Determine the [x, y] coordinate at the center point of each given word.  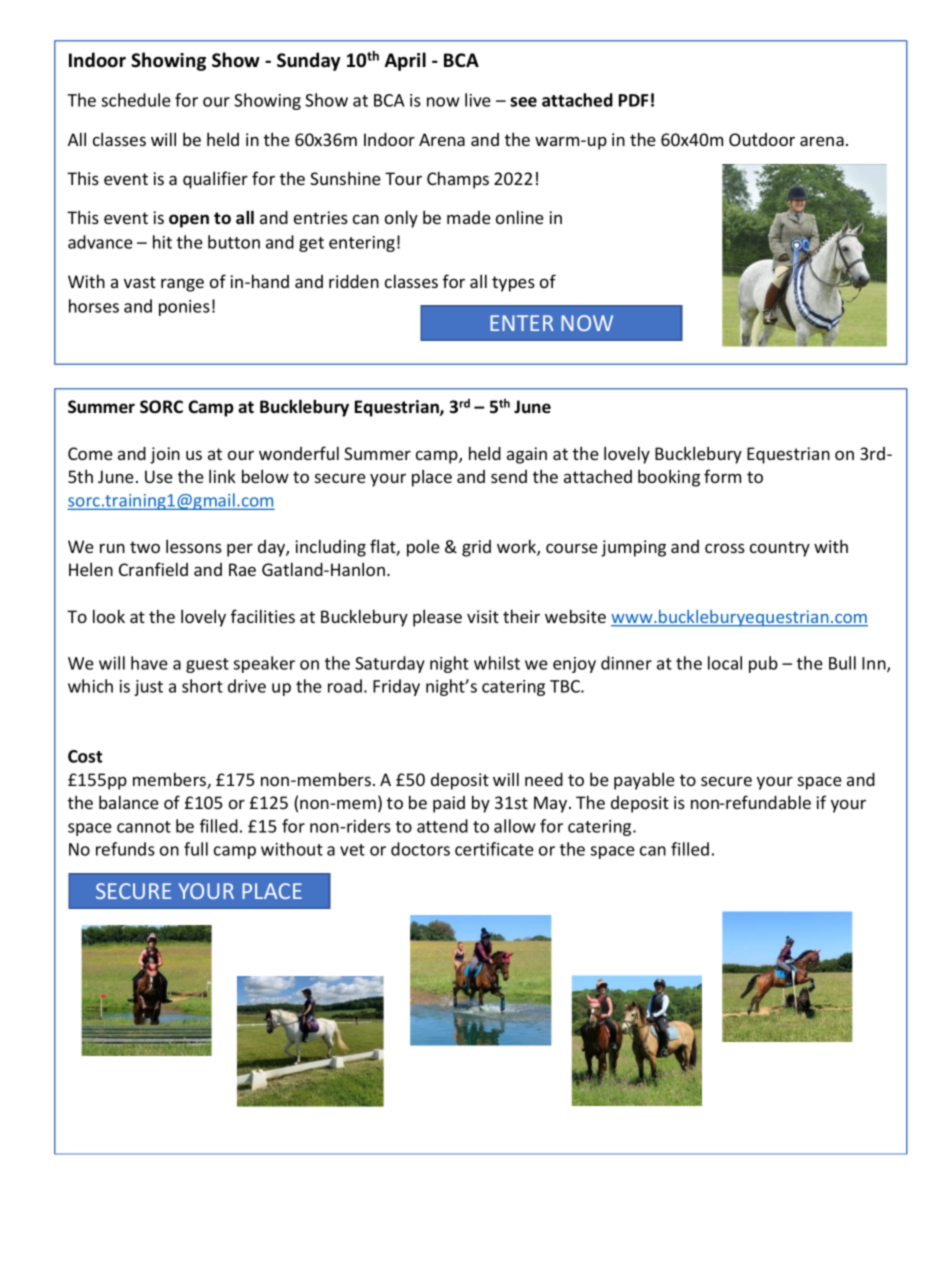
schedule [136, 100]
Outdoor [762, 139]
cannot [144, 827]
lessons [194, 546]
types [513, 284]
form [722, 476]
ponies [184, 308]
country [780, 549]
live [478, 100]
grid [476, 548]
